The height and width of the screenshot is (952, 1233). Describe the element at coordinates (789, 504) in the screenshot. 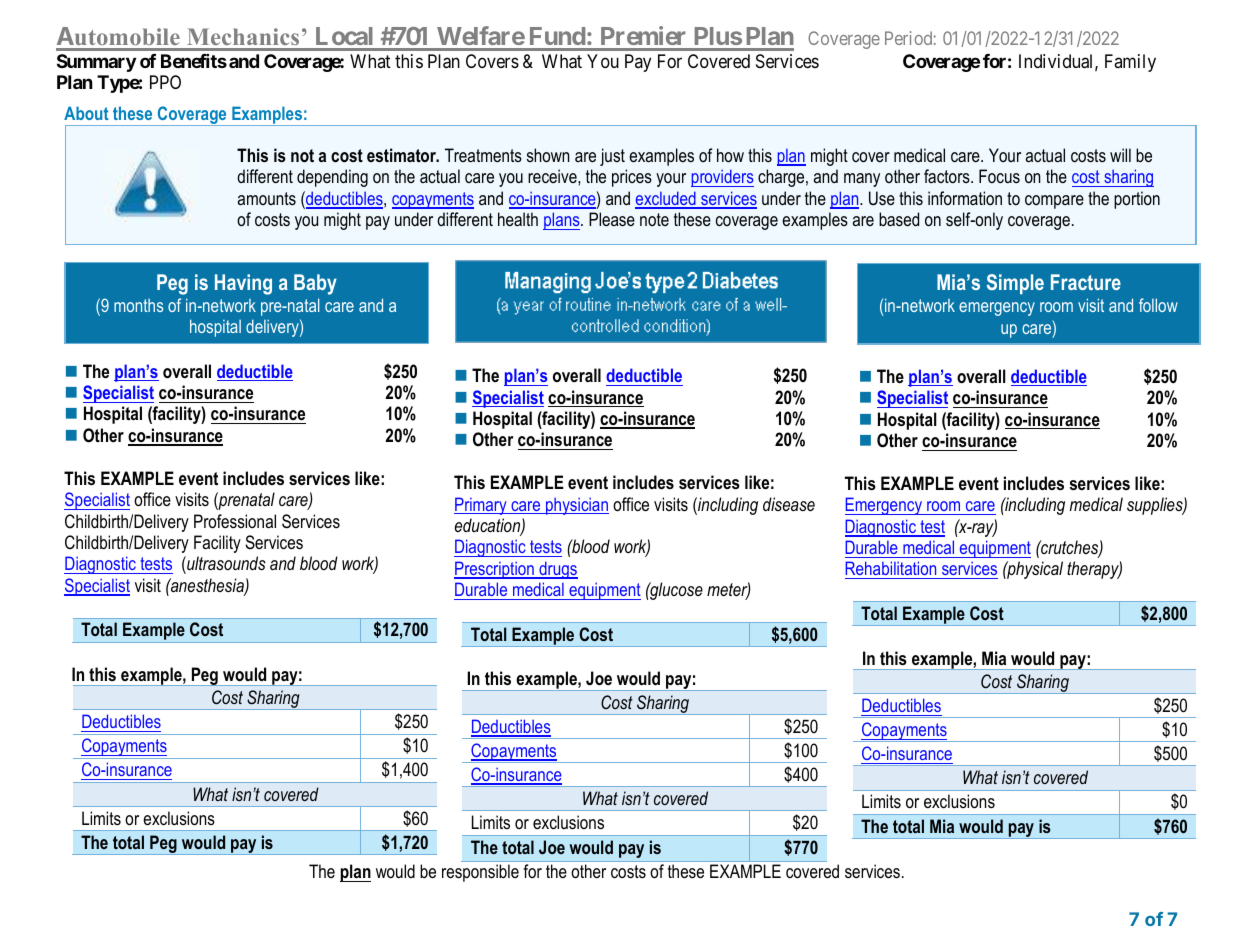

I see `disease` at that location.
